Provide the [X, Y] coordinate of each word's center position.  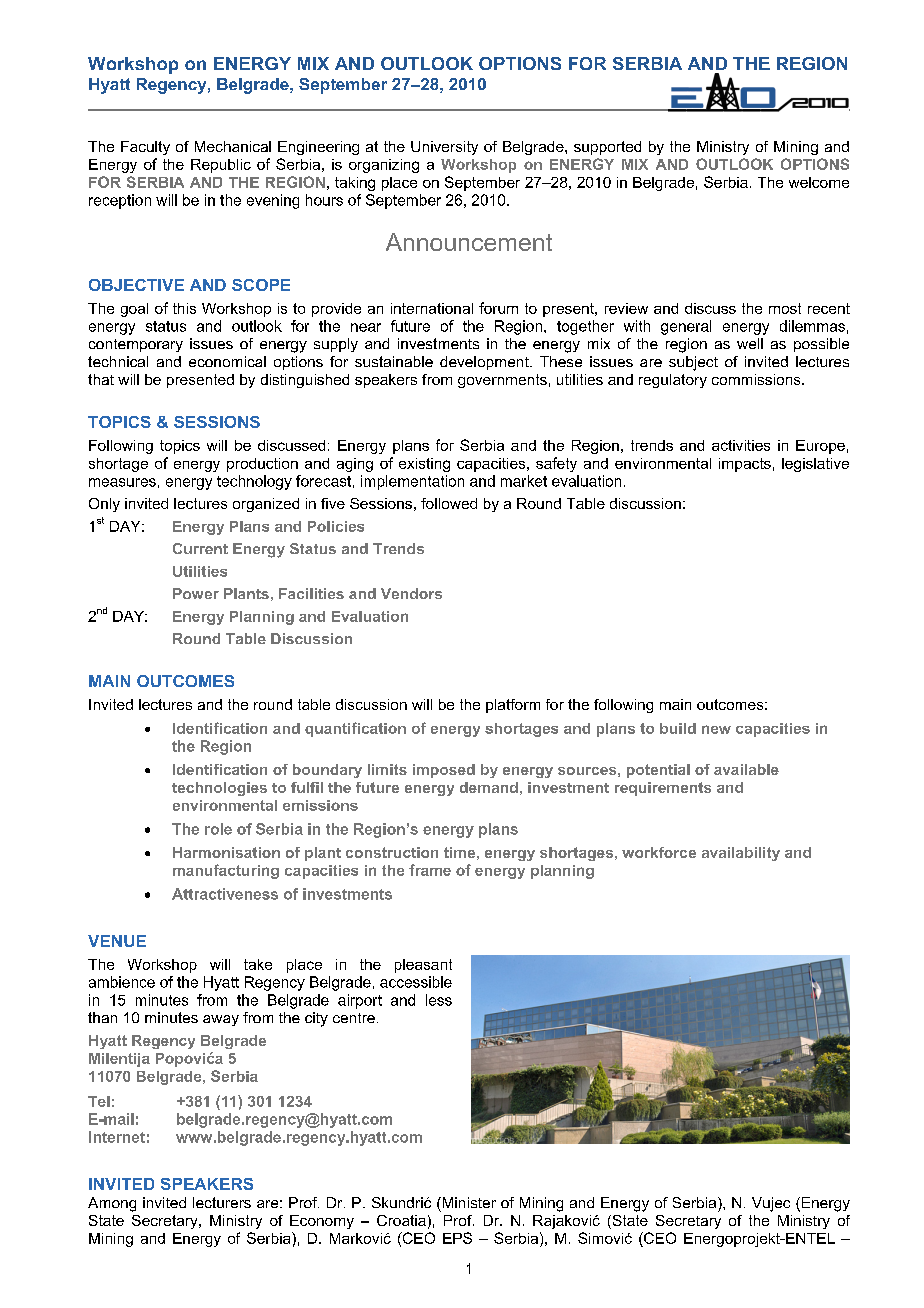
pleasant [423, 966]
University [444, 148]
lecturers [222, 1202]
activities [741, 445]
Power [196, 593]
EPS [457, 1238]
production [262, 465]
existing [424, 465]
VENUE [117, 941]
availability [741, 854]
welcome [819, 182]
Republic [221, 166]
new [716, 729]
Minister [468, 1202]
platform [513, 706]
